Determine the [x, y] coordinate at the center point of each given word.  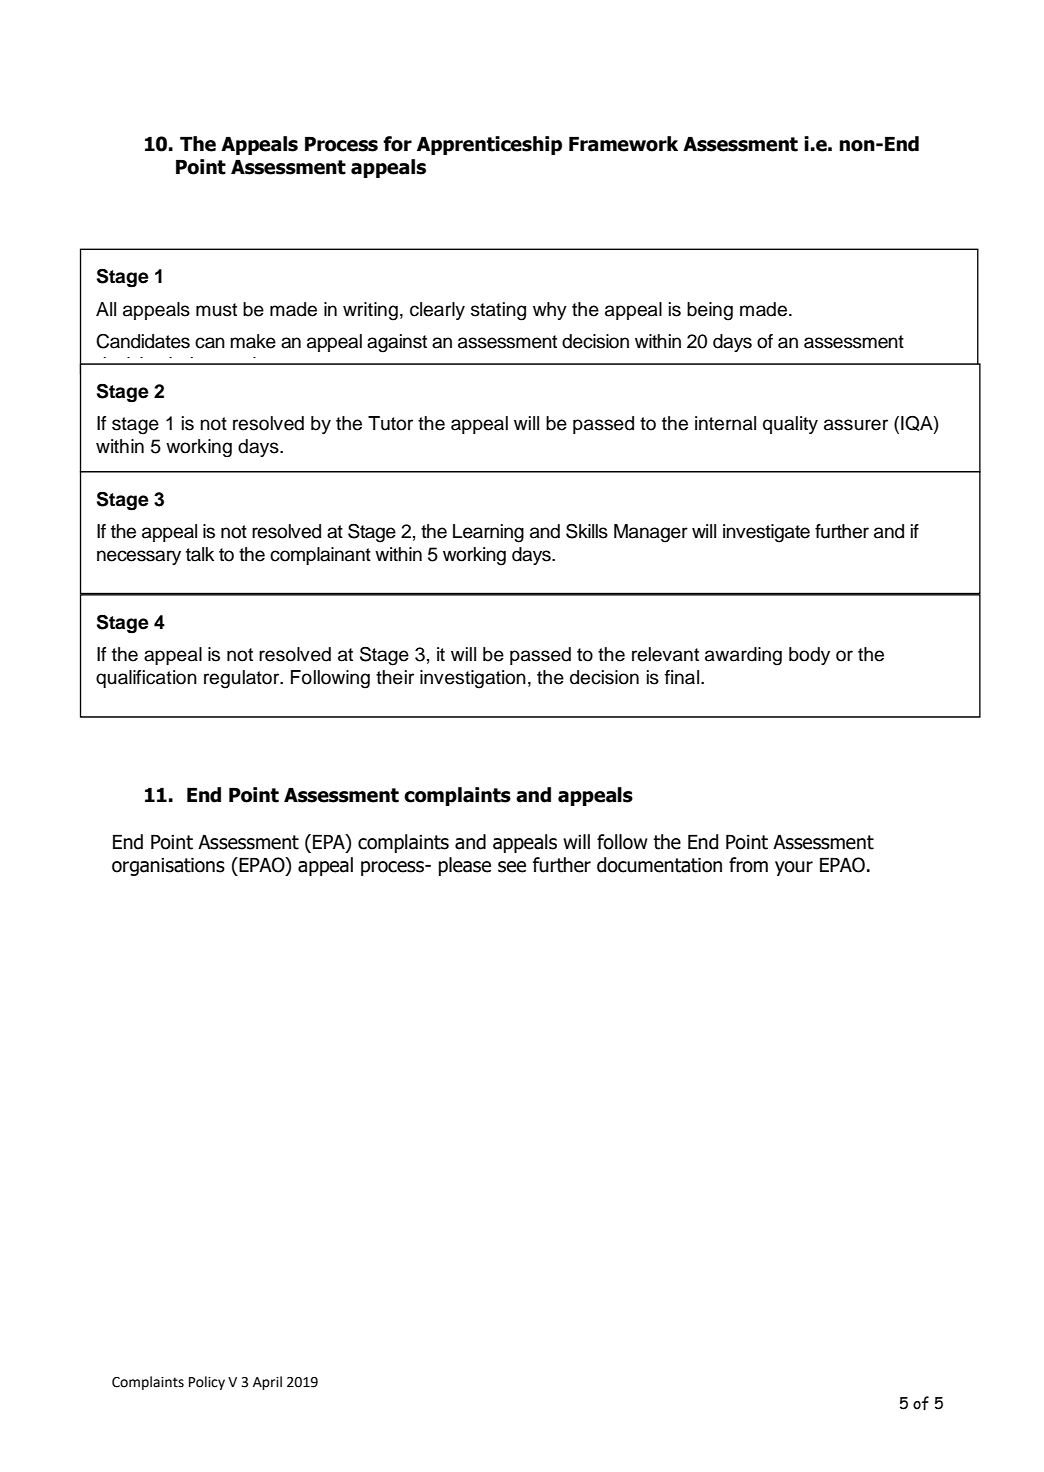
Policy [207, 1383]
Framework [623, 144]
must [216, 310]
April [267, 1383]
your [794, 868]
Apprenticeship [489, 145]
